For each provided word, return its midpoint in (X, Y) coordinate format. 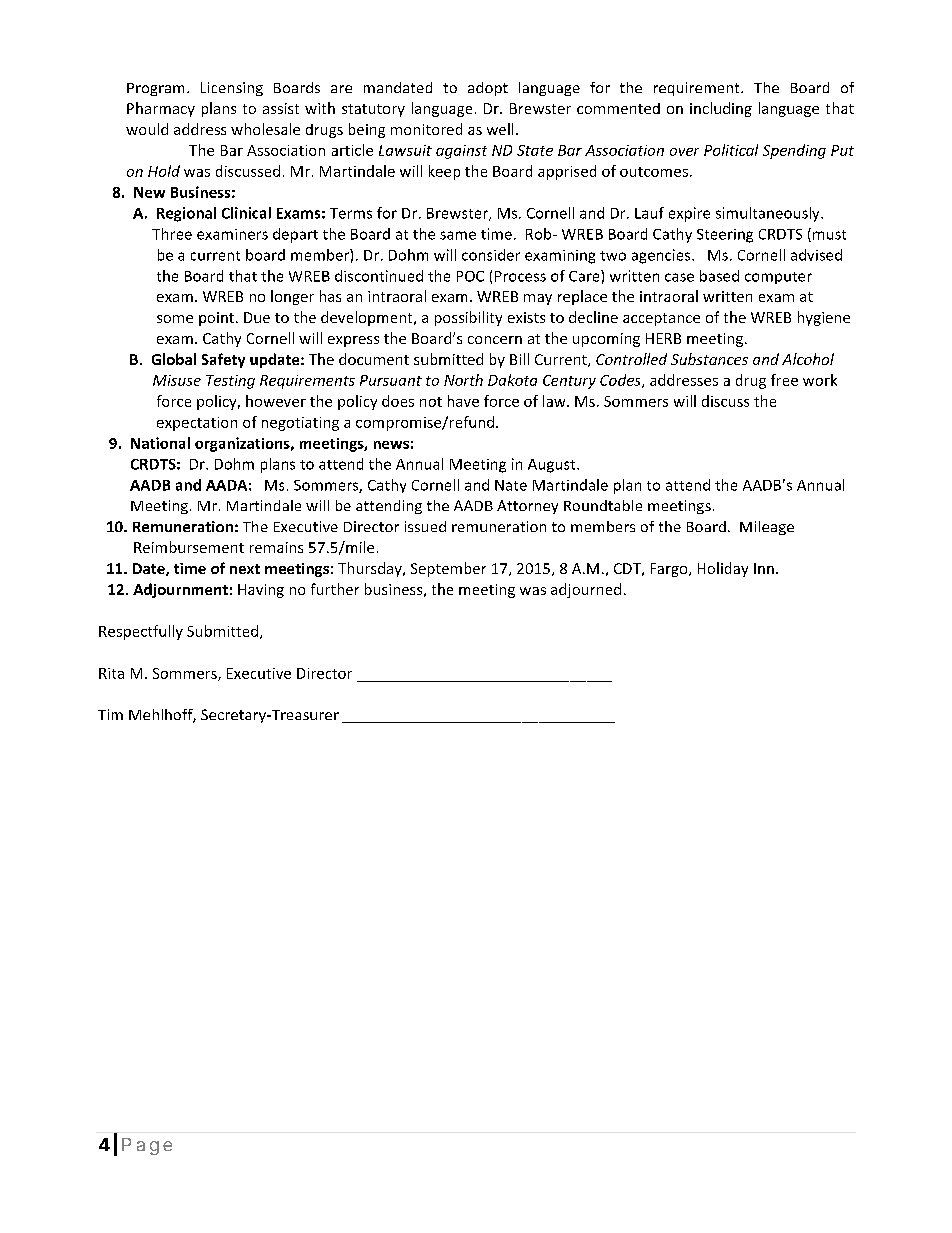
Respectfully (141, 632)
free (784, 380)
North (463, 380)
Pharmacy (161, 109)
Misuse (177, 380)
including (721, 109)
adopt (488, 89)
